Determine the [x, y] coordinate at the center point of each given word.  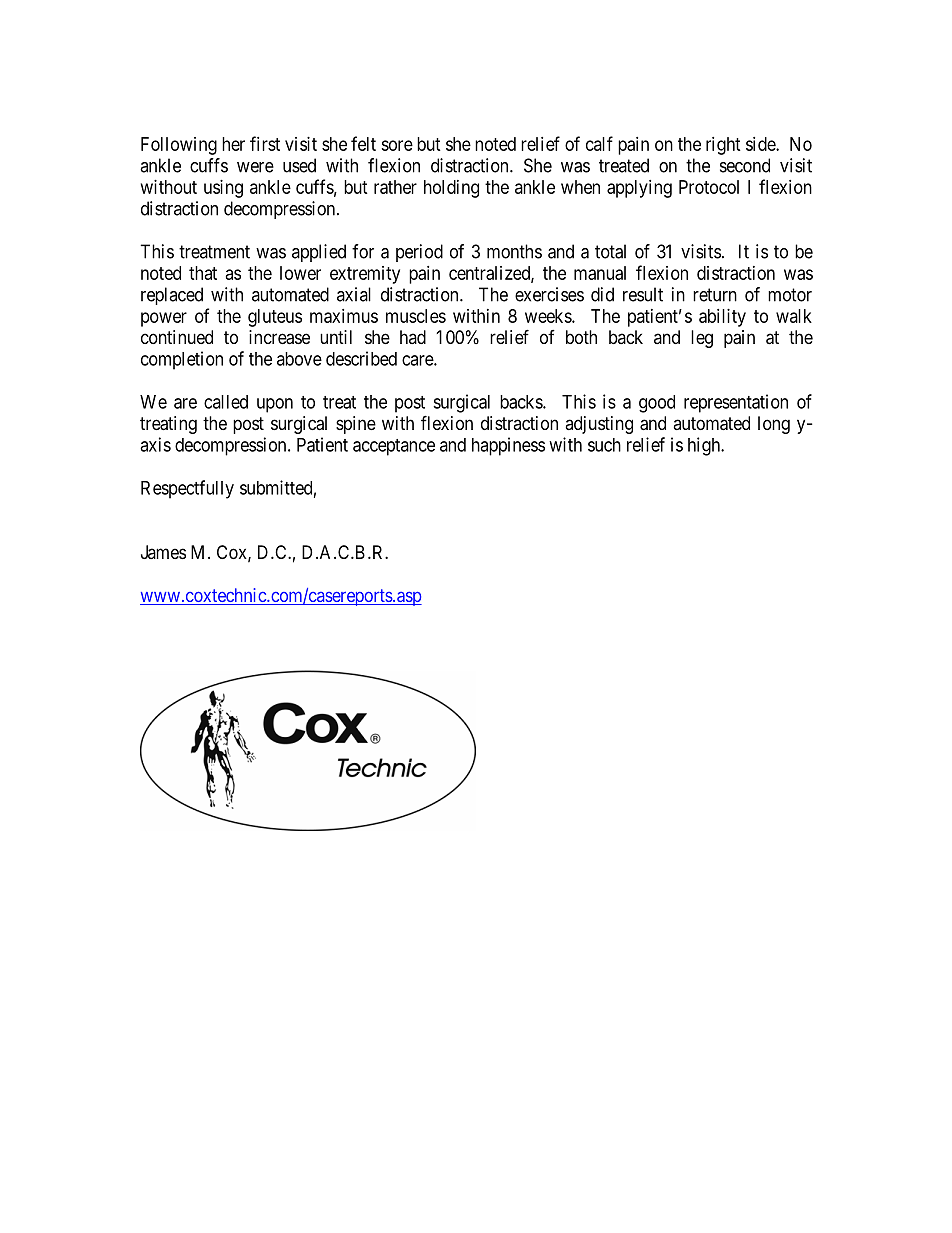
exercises [549, 294]
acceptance [394, 447]
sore [397, 145]
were [255, 167]
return [715, 295]
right [723, 146]
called [226, 402]
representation [736, 403]
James [163, 552]
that [203, 273]
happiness [508, 446]
